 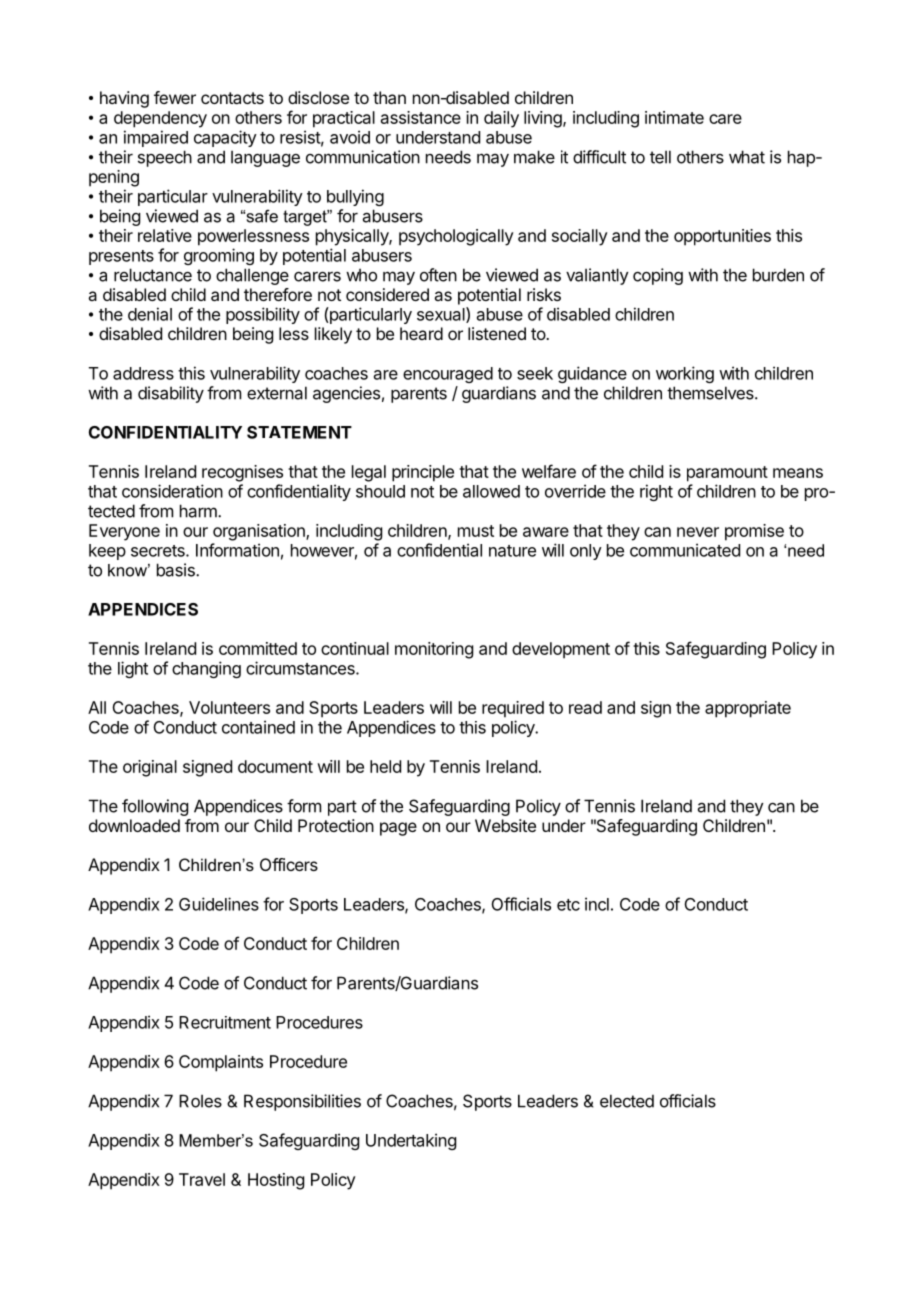 What do you see at coordinates (711, 393) in the image?
I see `themselves` at bounding box center [711, 393].
